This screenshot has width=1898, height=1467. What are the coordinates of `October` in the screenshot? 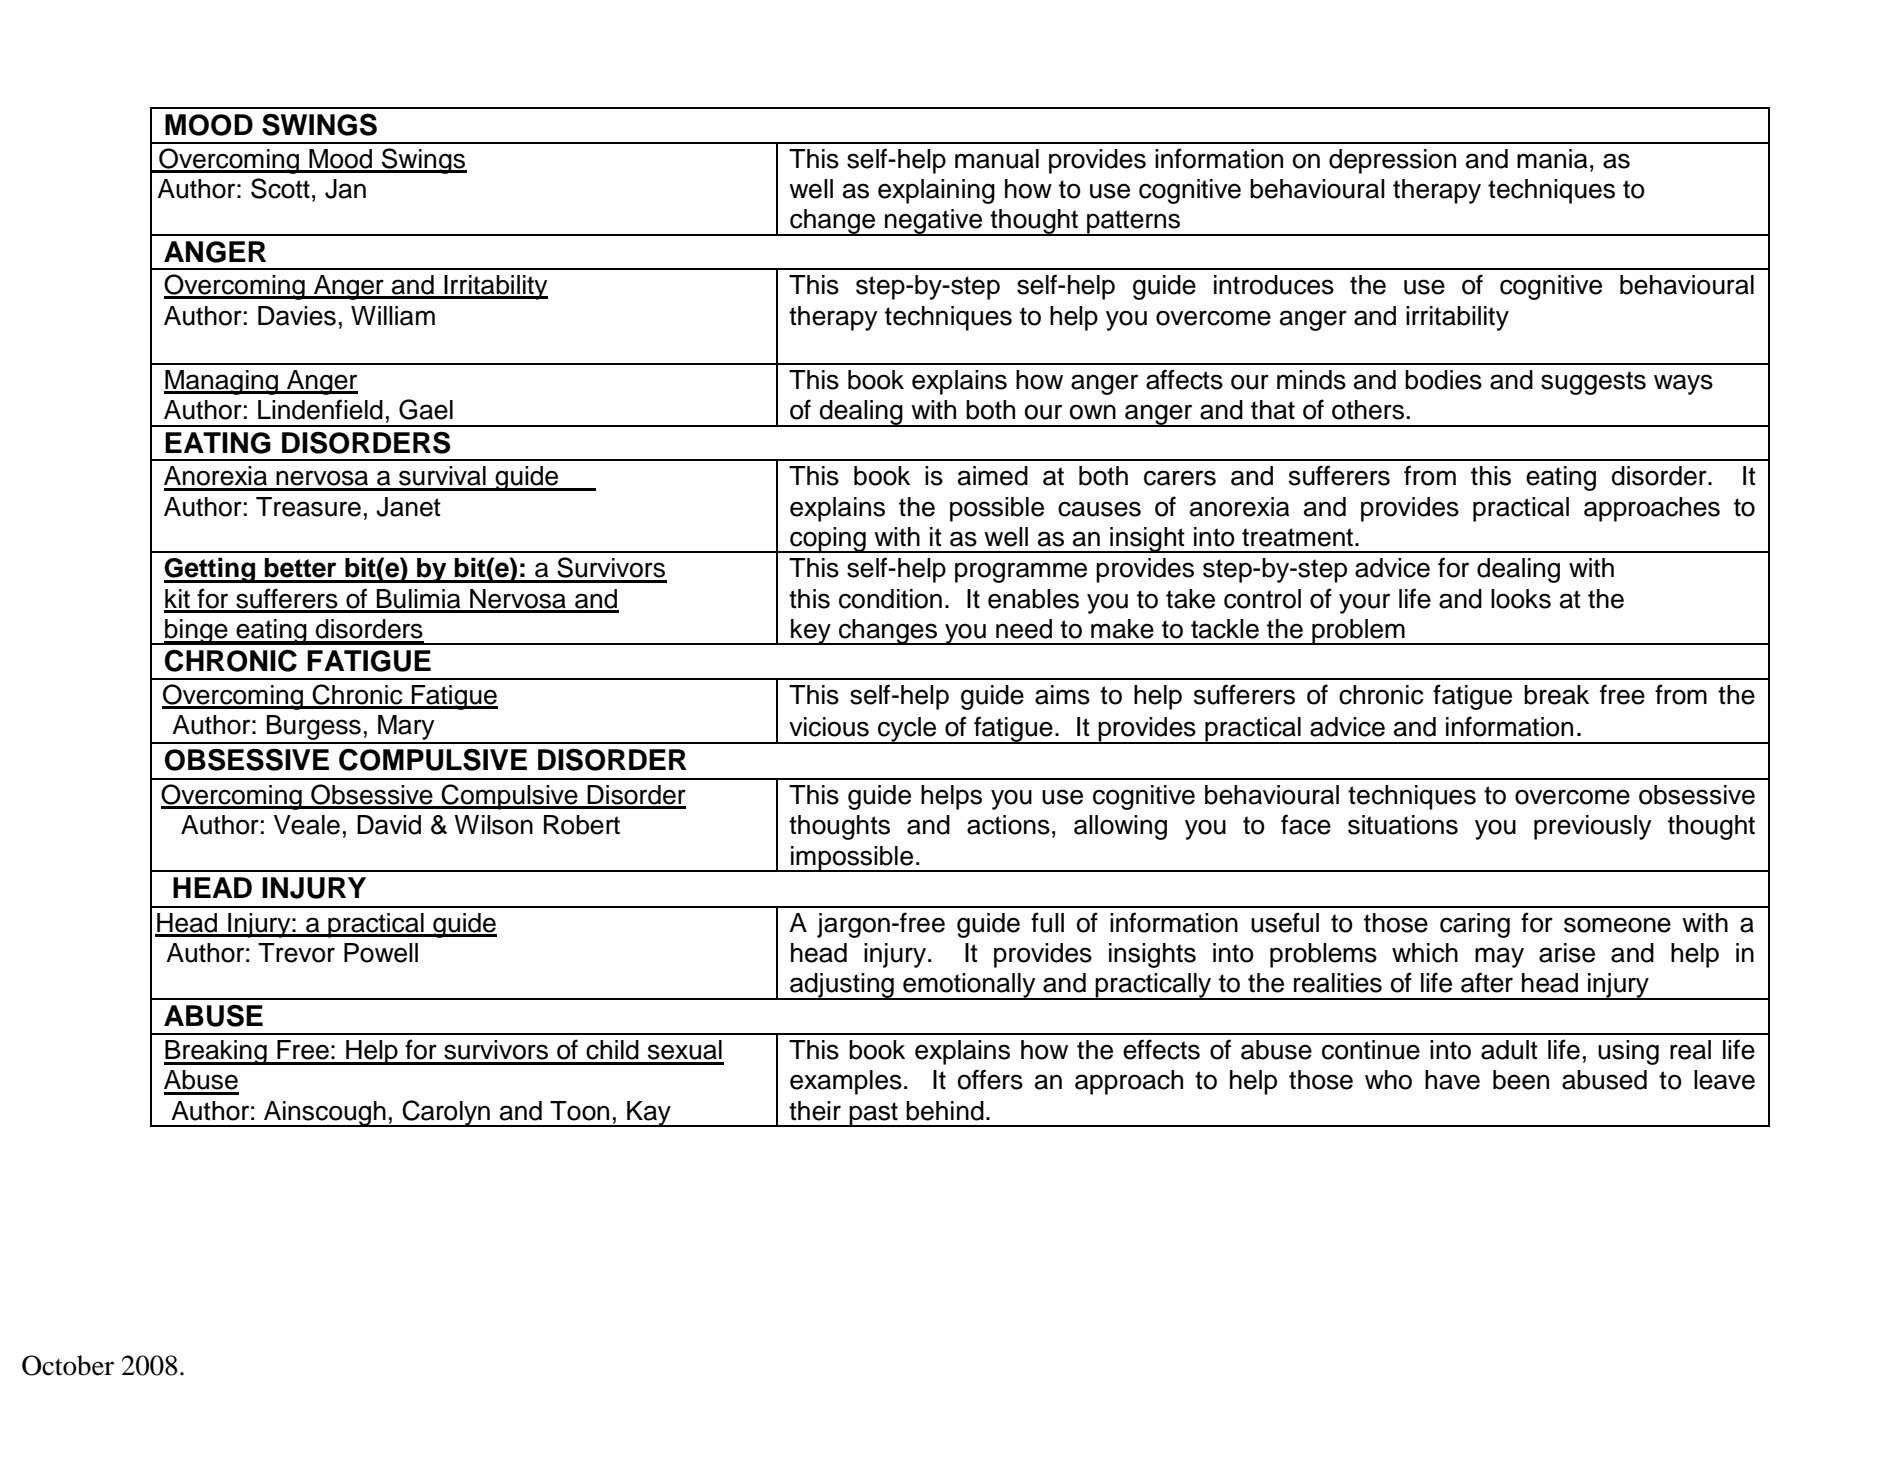 It's located at (68, 1365).
